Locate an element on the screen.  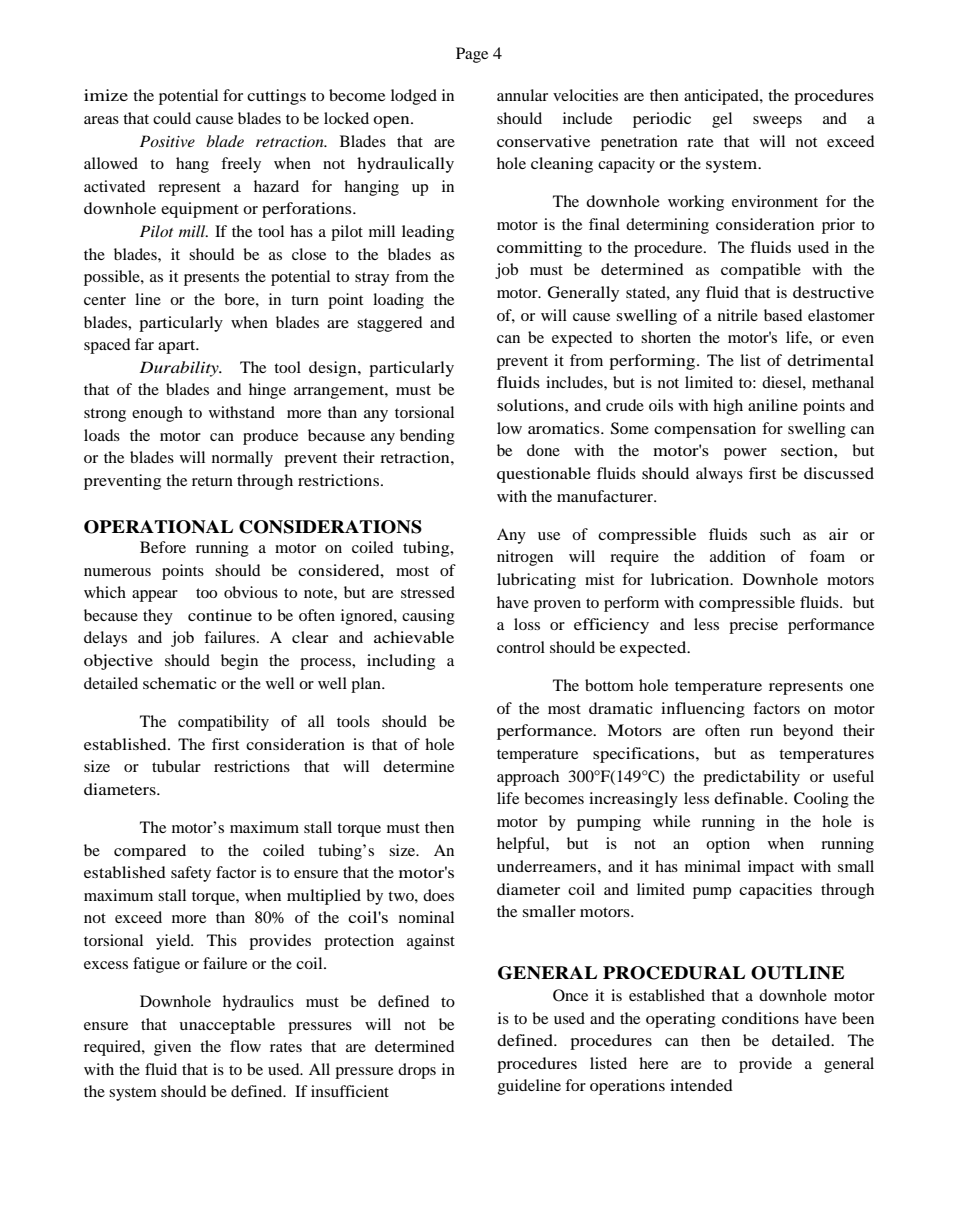
addition is located at coordinates (738, 556).
